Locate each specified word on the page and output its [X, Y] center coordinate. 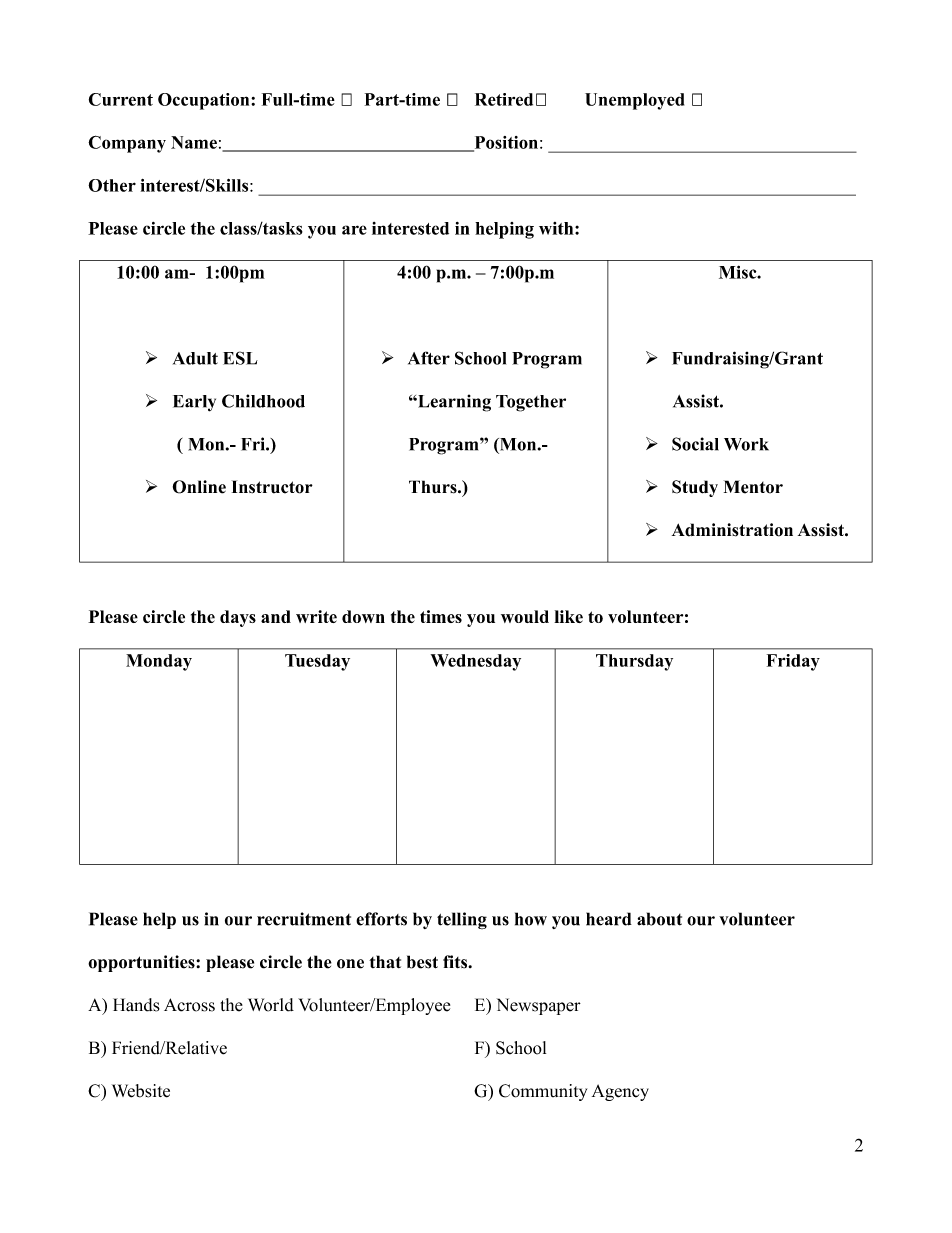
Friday [793, 662]
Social [695, 444]
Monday [159, 662]
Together [531, 403]
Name [194, 142]
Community [543, 1092]
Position [505, 143]
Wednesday [476, 662]
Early [194, 403]
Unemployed [634, 101]
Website [141, 1091]
